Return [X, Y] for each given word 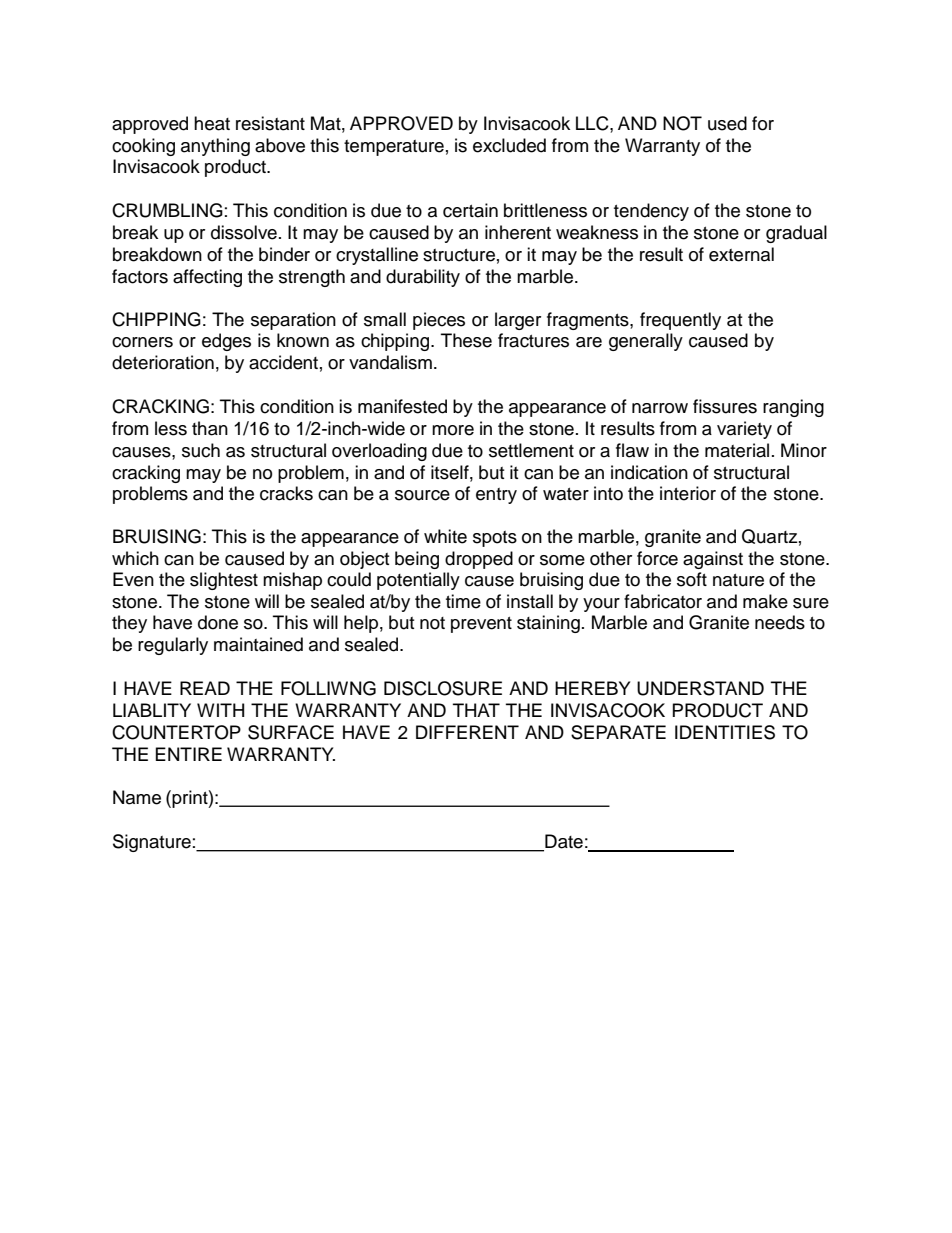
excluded [509, 145]
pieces [439, 321]
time [463, 601]
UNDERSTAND [700, 688]
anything [215, 147]
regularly [173, 646]
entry [496, 496]
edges [226, 342]
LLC [593, 123]
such [201, 450]
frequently [680, 321]
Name [137, 797]
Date [563, 842]
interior [688, 493]
